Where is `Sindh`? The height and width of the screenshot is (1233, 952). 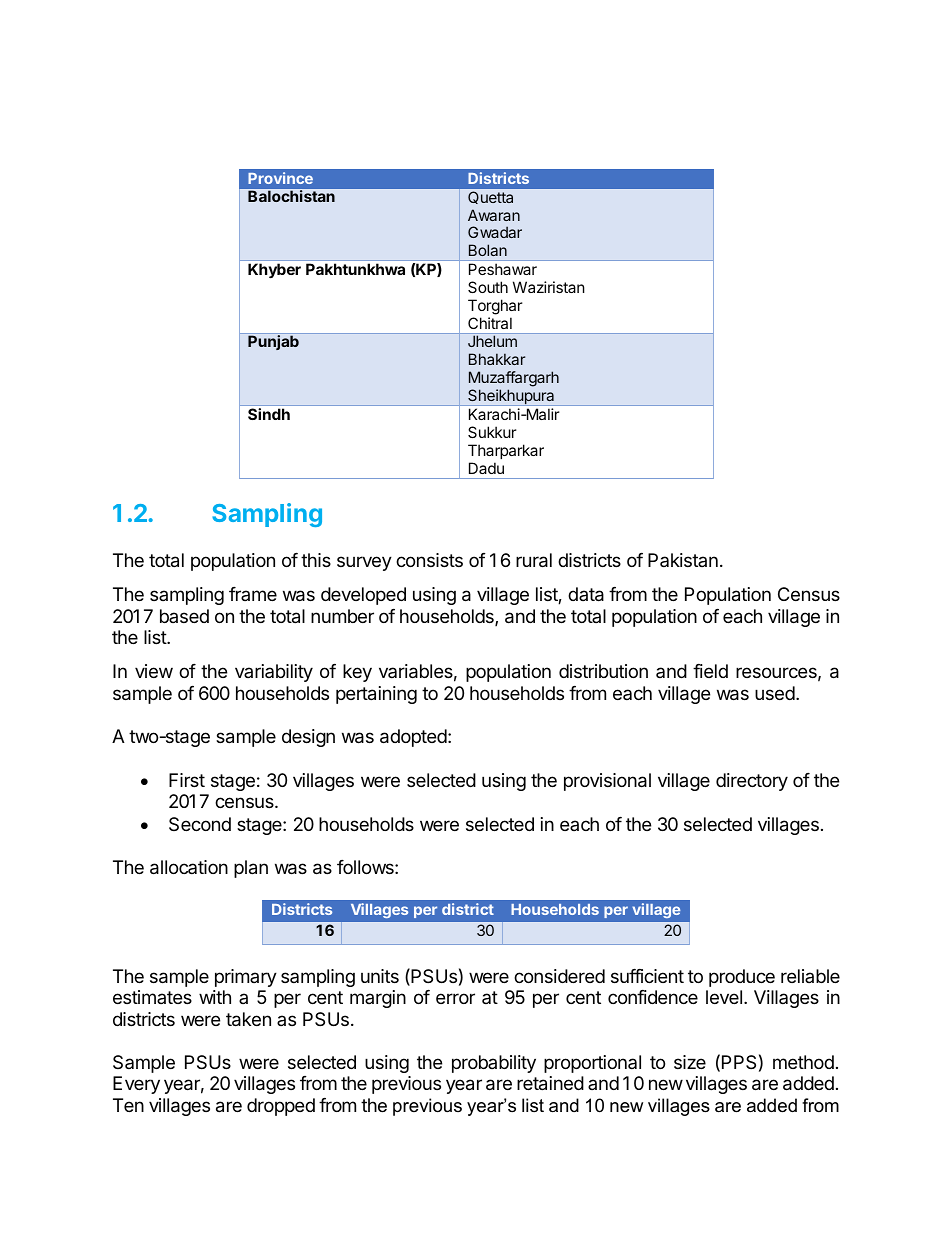
Sindh is located at coordinates (269, 414).
